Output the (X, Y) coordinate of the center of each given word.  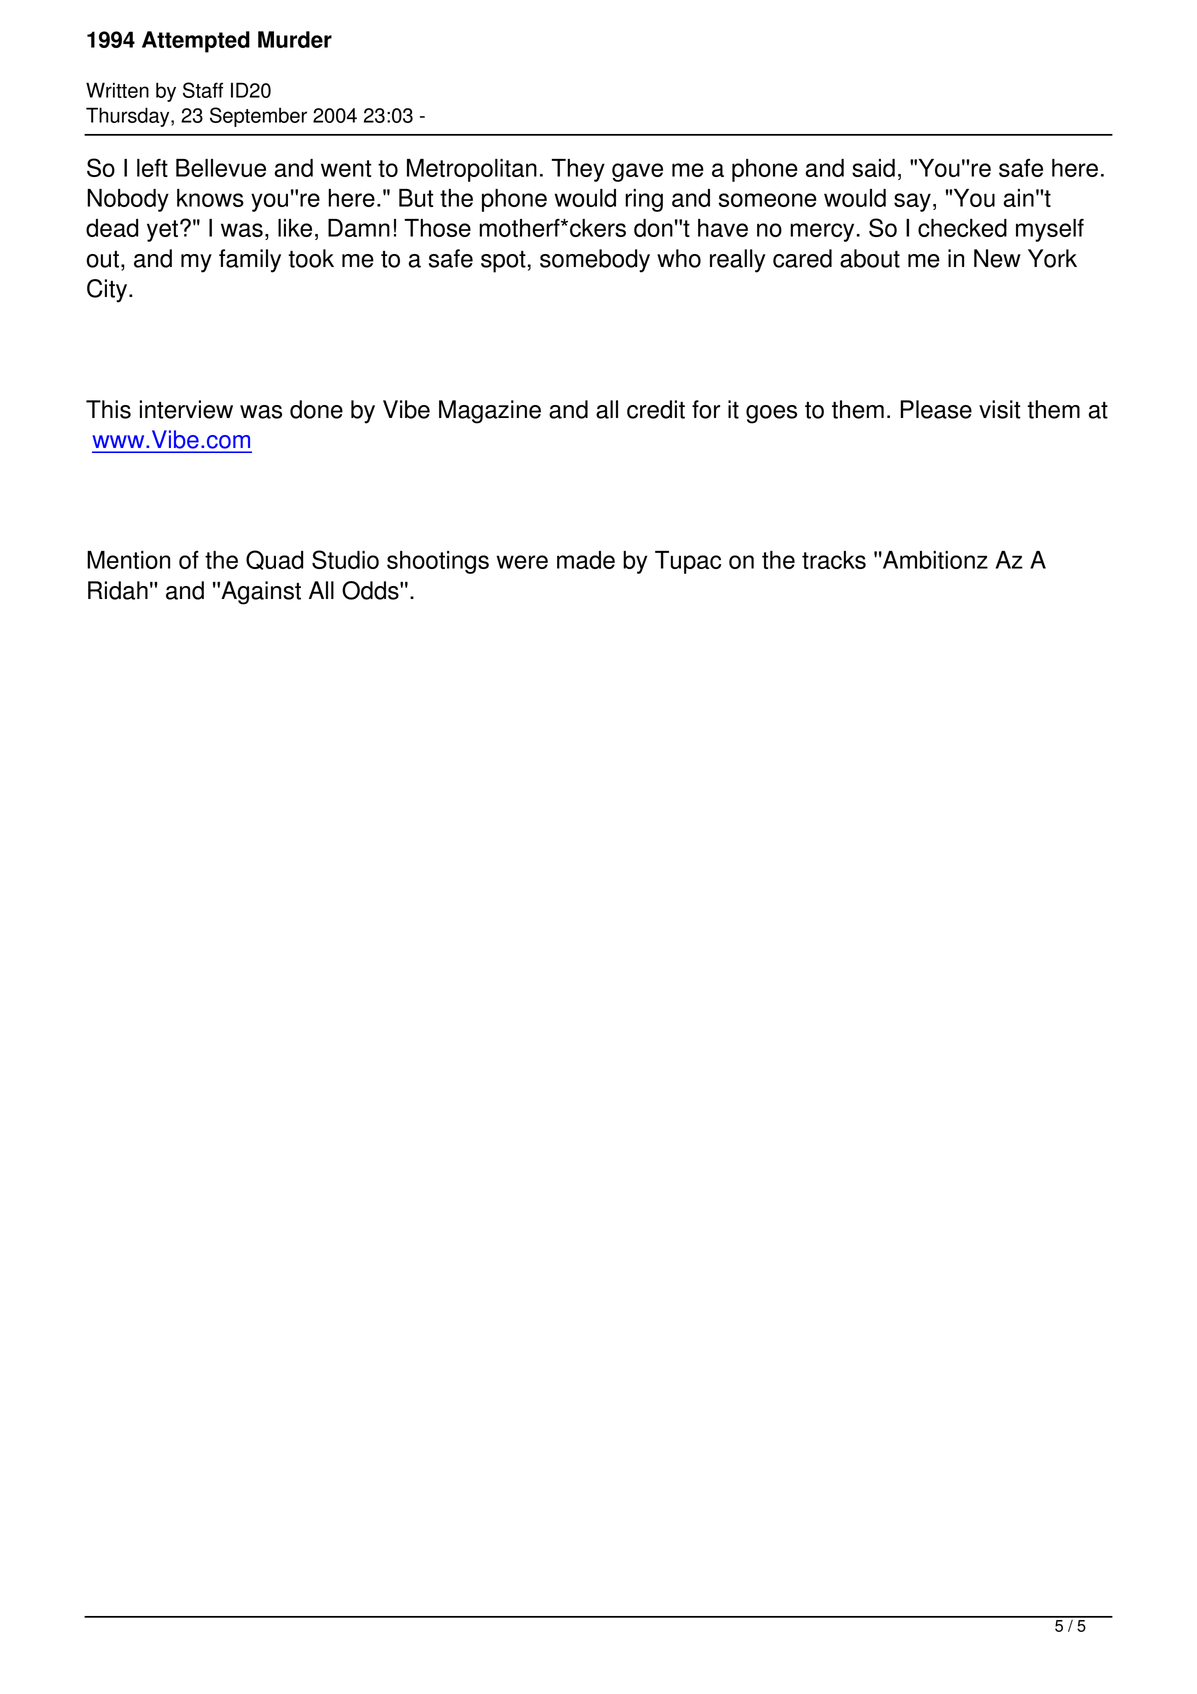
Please (936, 409)
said (873, 168)
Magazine (490, 412)
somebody (595, 261)
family (250, 261)
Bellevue (221, 168)
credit (656, 409)
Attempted (196, 42)
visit (1000, 409)
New (997, 258)
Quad (274, 560)
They (578, 170)
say (912, 202)
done (316, 409)
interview (186, 409)
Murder (295, 39)
